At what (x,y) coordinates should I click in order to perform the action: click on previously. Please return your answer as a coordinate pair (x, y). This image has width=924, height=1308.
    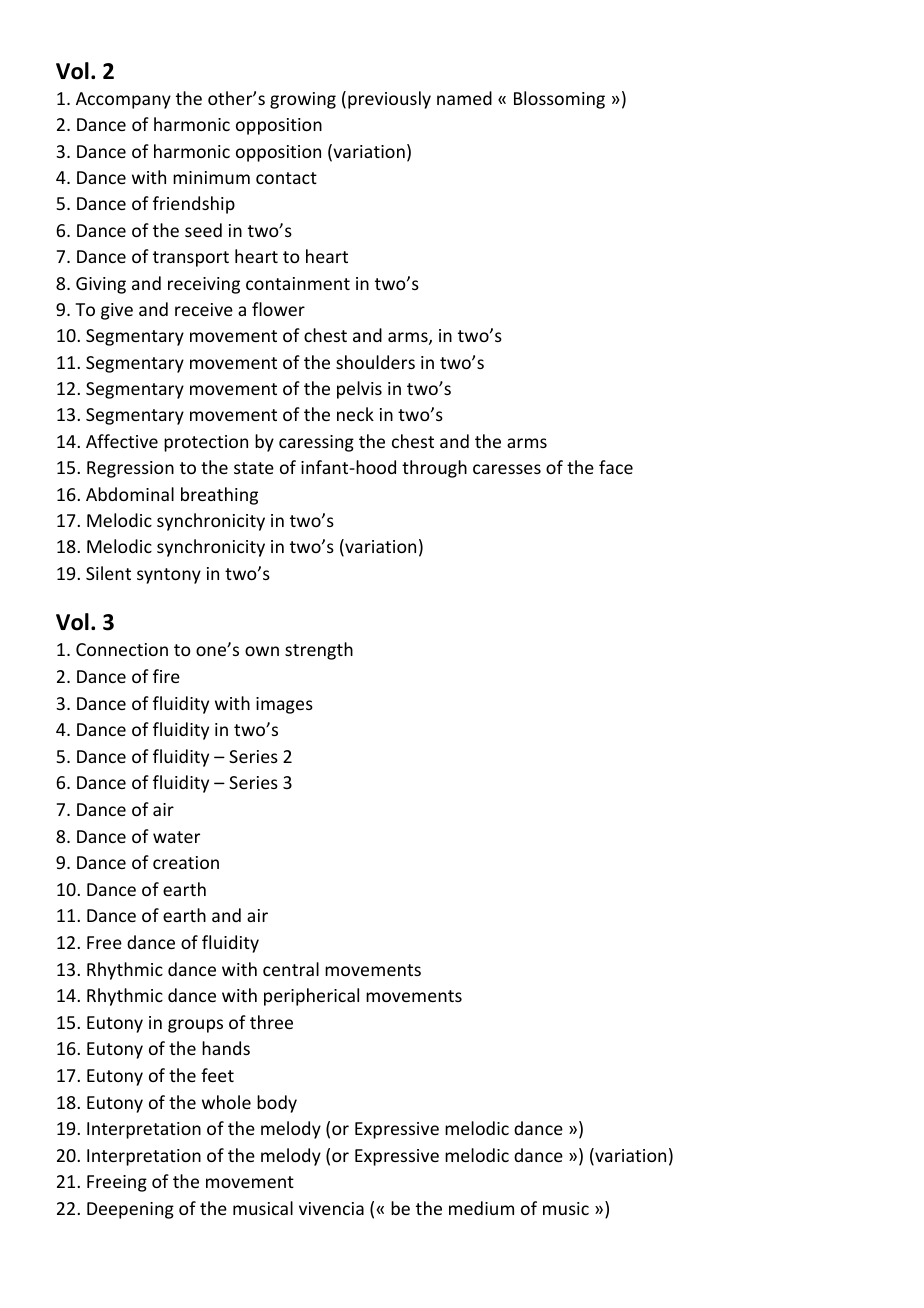
    Looking at the image, I should click on (389, 100).
